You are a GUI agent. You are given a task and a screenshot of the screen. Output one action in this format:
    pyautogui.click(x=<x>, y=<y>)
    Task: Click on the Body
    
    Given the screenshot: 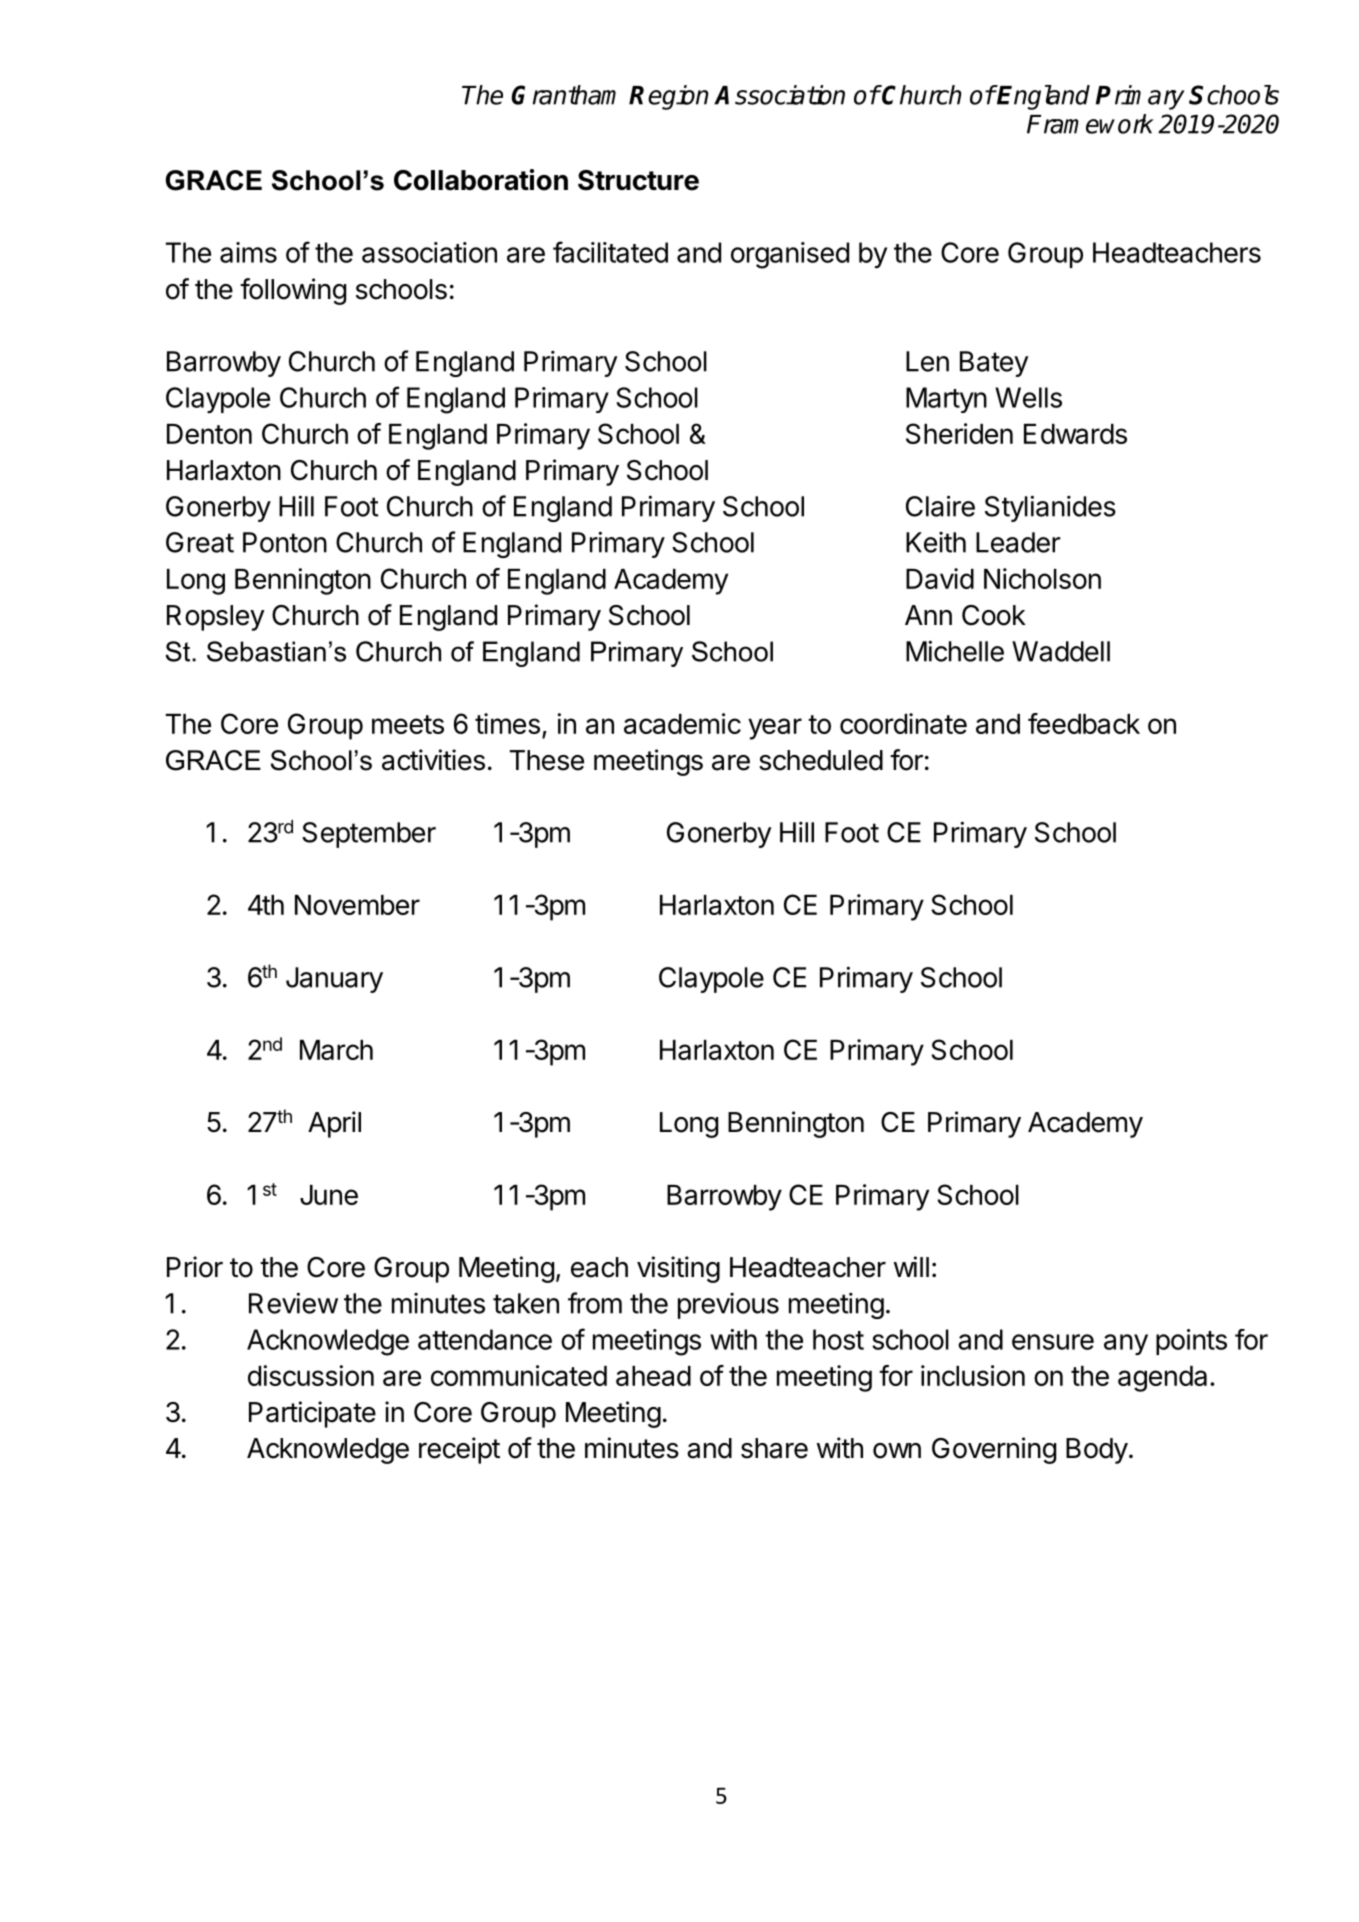 What is the action you would take?
    pyautogui.click(x=1097, y=1451)
